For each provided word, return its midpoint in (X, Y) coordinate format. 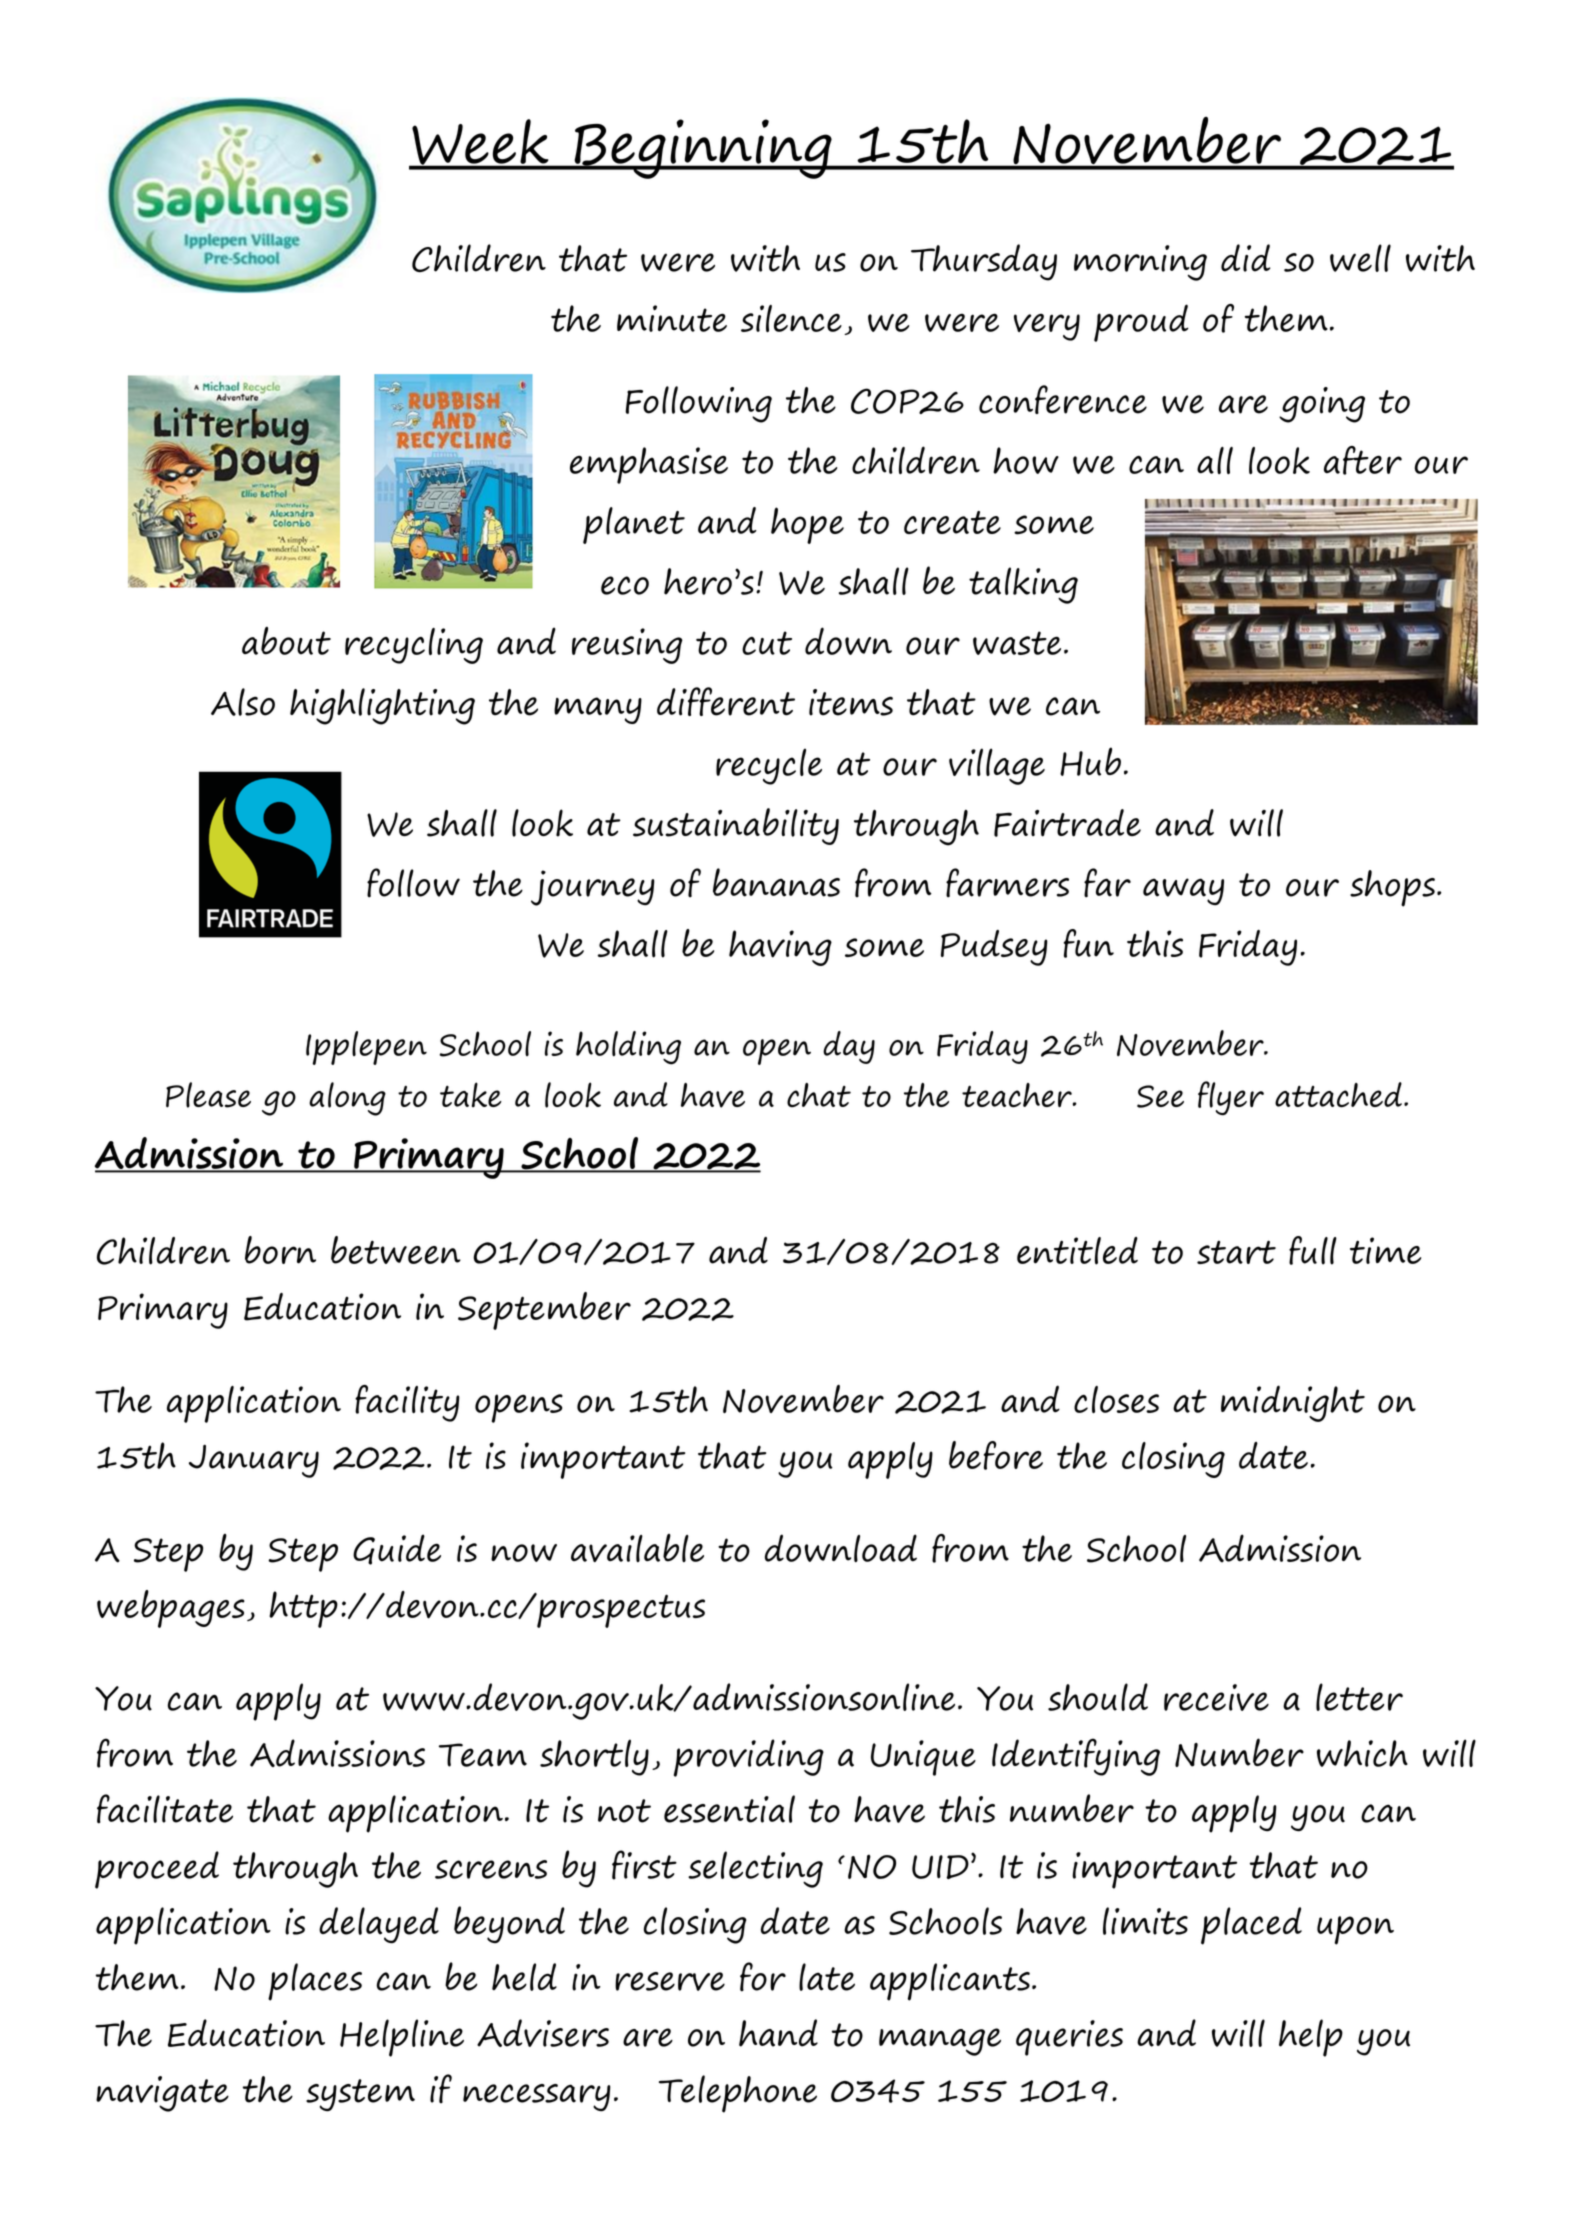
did (1245, 258)
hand (778, 2033)
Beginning (703, 149)
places (315, 1982)
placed (1251, 1926)
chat (819, 1095)
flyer (1231, 1098)
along (347, 1099)
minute (672, 318)
